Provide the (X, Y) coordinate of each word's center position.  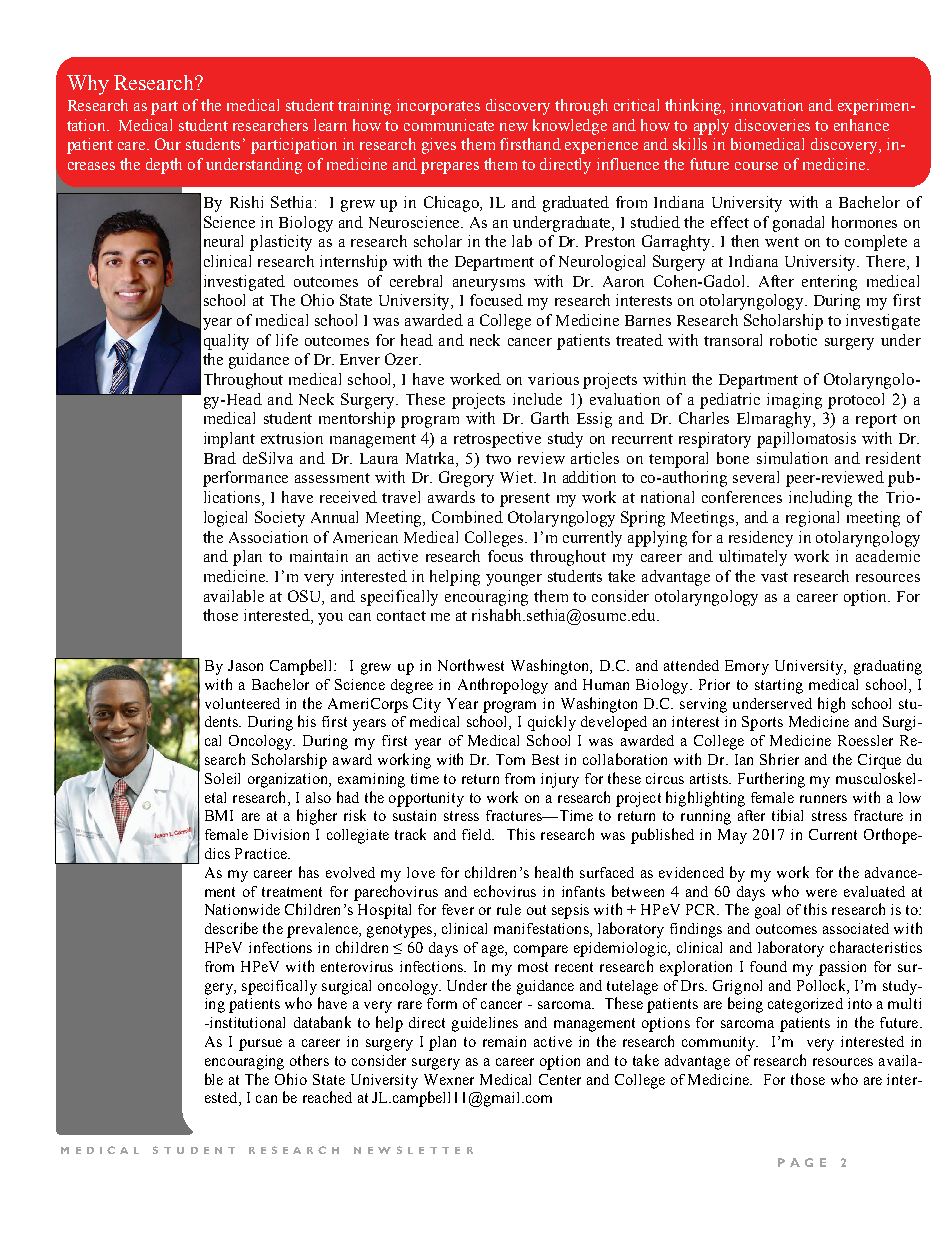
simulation (792, 458)
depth (164, 166)
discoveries (772, 125)
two (498, 459)
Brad (220, 458)
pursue (260, 1045)
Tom (510, 759)
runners (823, 799)
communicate (449, 125)
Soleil (222, 778)
